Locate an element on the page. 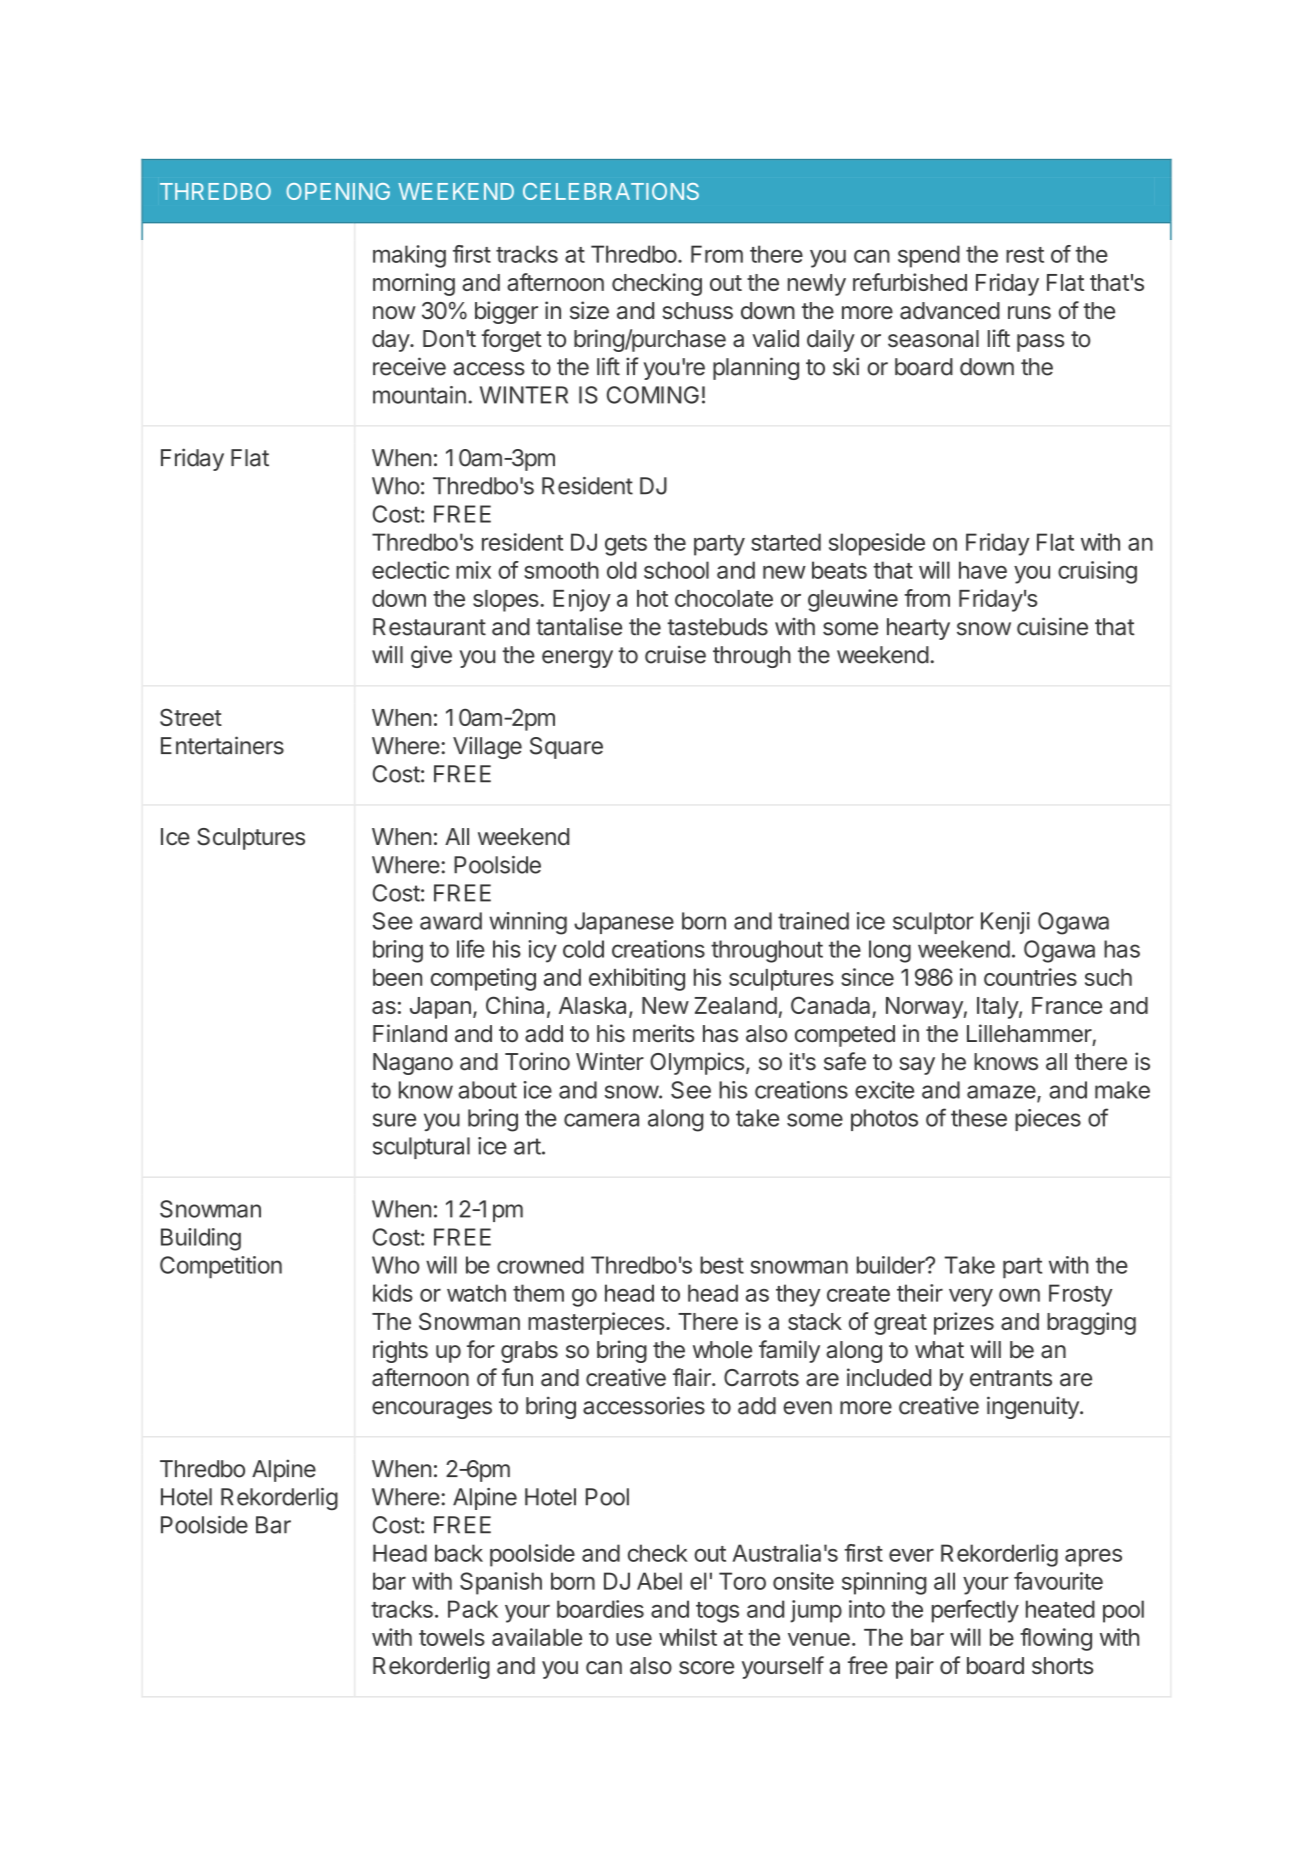 The height and width of the page is (1857, 1313). camera is located at coordinates (601, 1120).
